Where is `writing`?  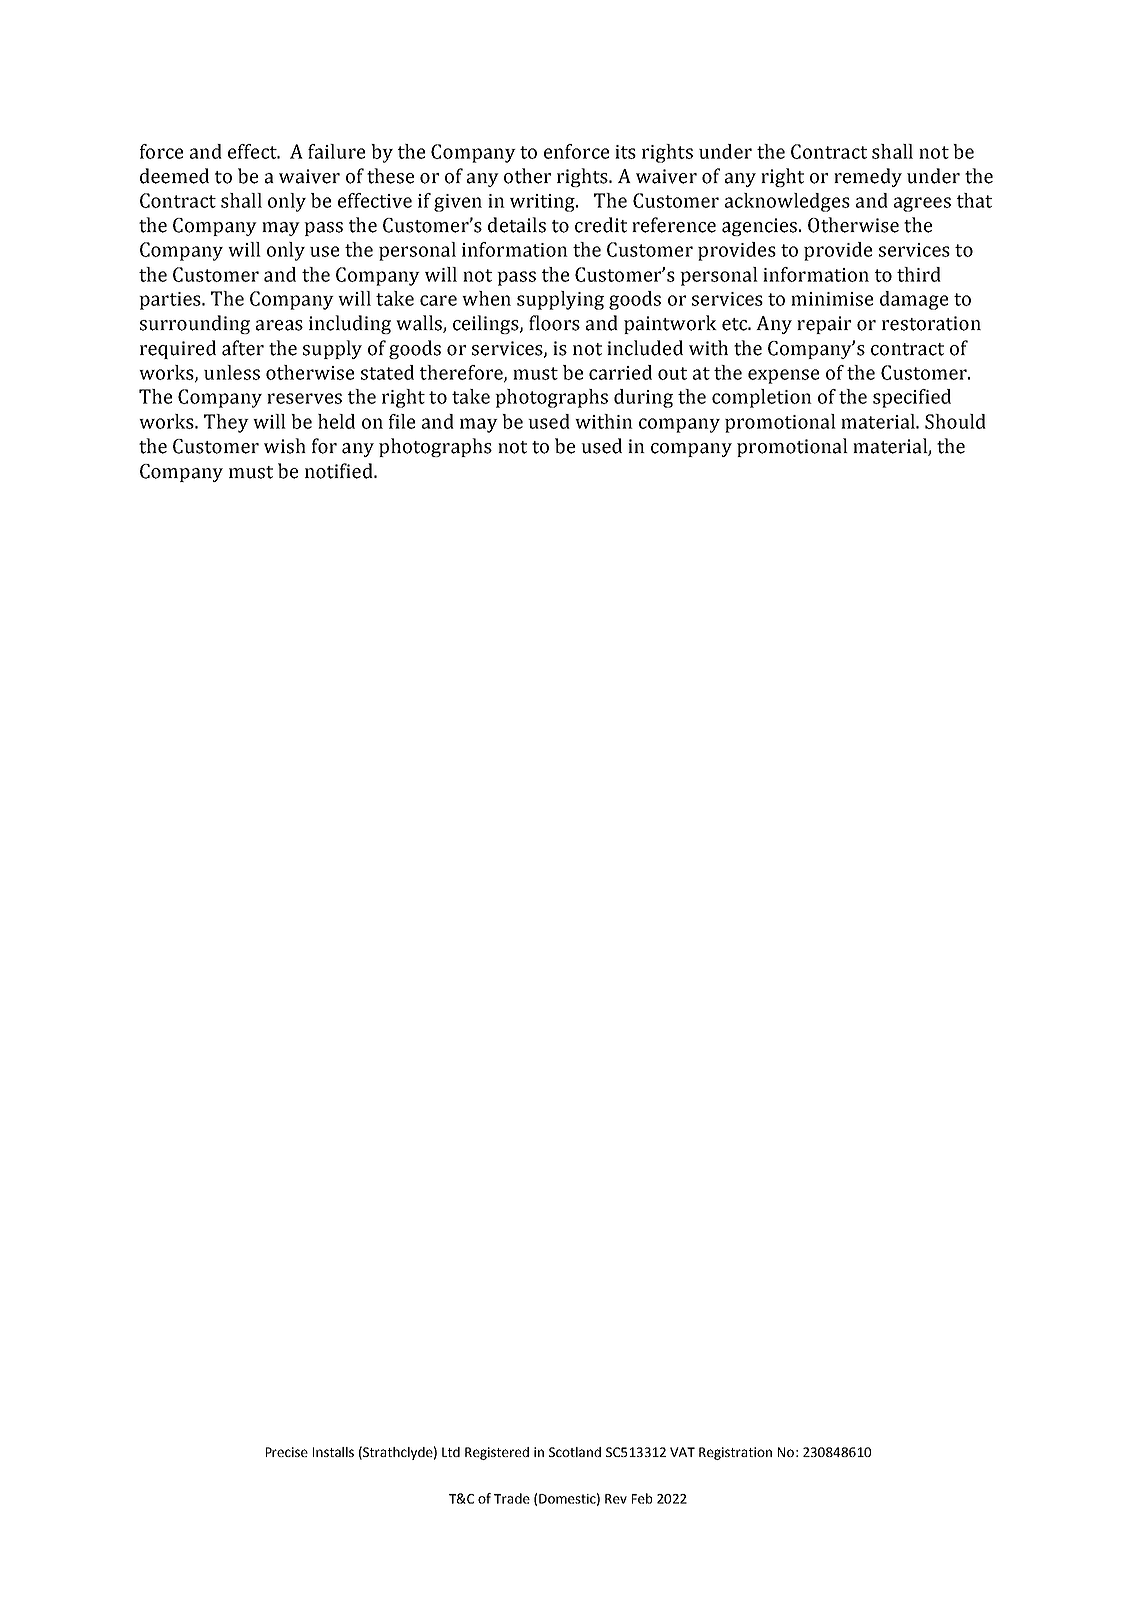 writing is located at coordinates (543, 203).
